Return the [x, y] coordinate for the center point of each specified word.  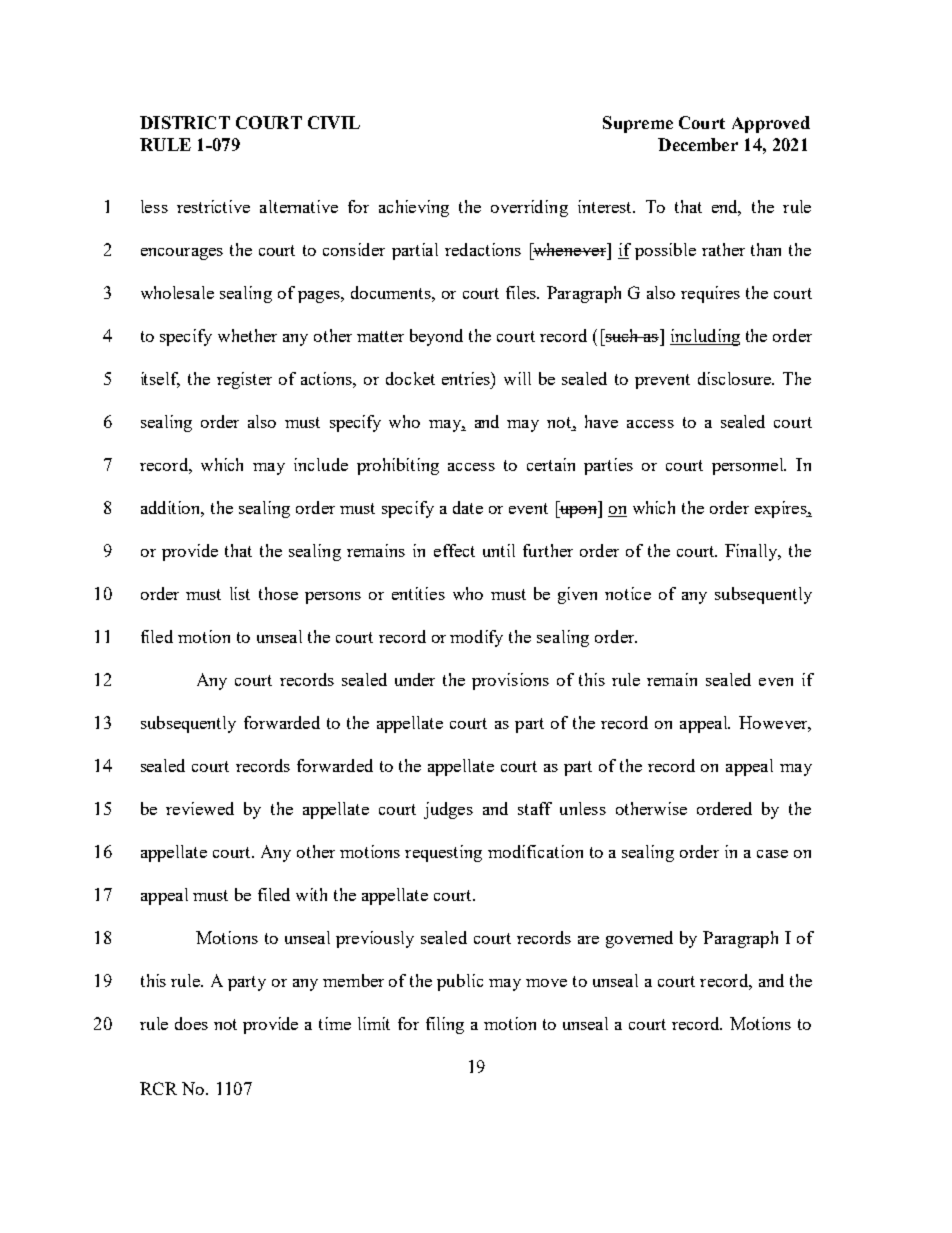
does [191, 1023]
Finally [752, 552]
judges [448, 810]
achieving [414, 208]
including [705, 337]
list [240, 593]
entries [467, 378]
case [772, 854]
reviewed [200, 808]
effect [454, 550]
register [244, 380]
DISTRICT [185, 122]
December [698, 144]
